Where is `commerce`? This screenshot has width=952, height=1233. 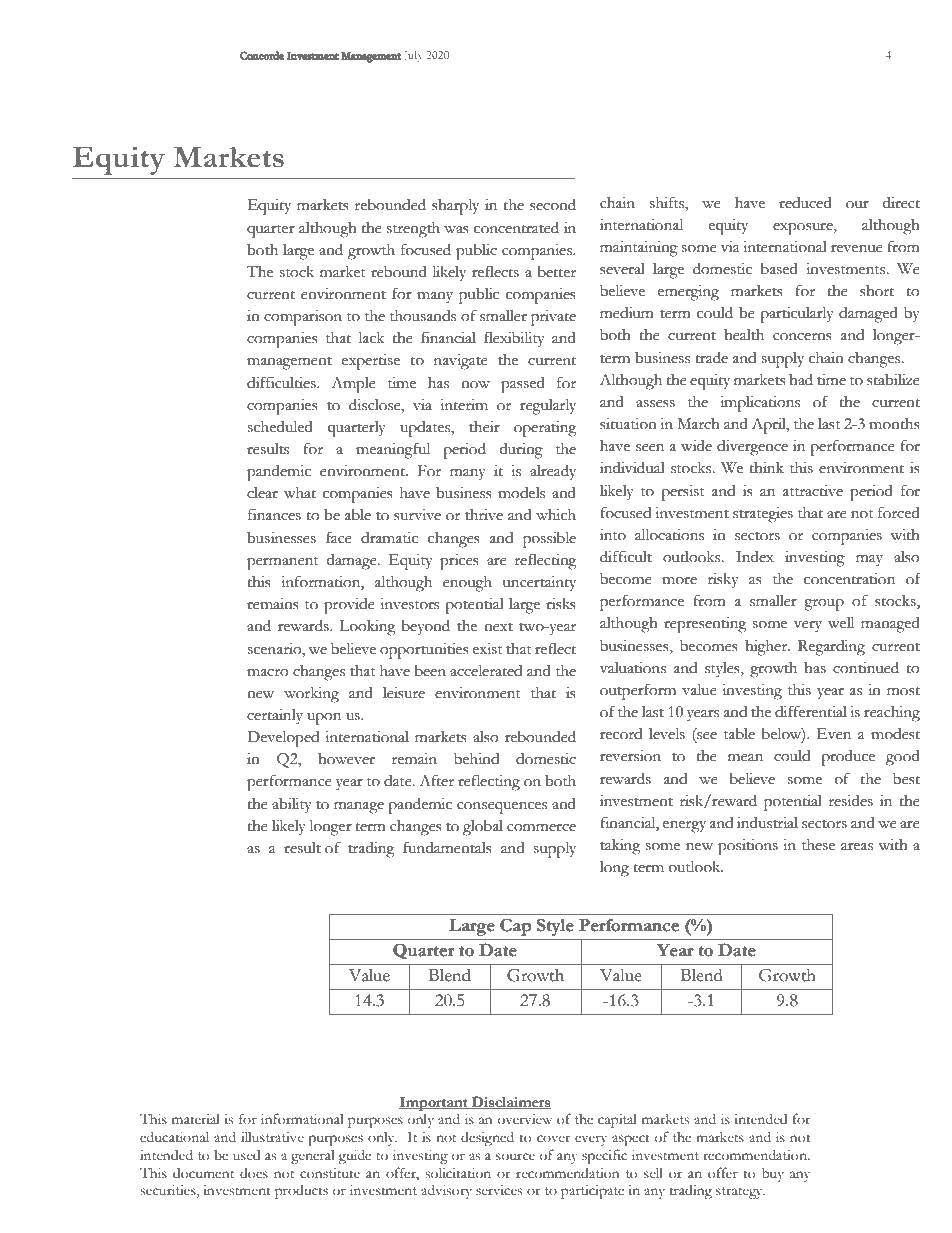
commerce is located at coordinates (541, 828).
